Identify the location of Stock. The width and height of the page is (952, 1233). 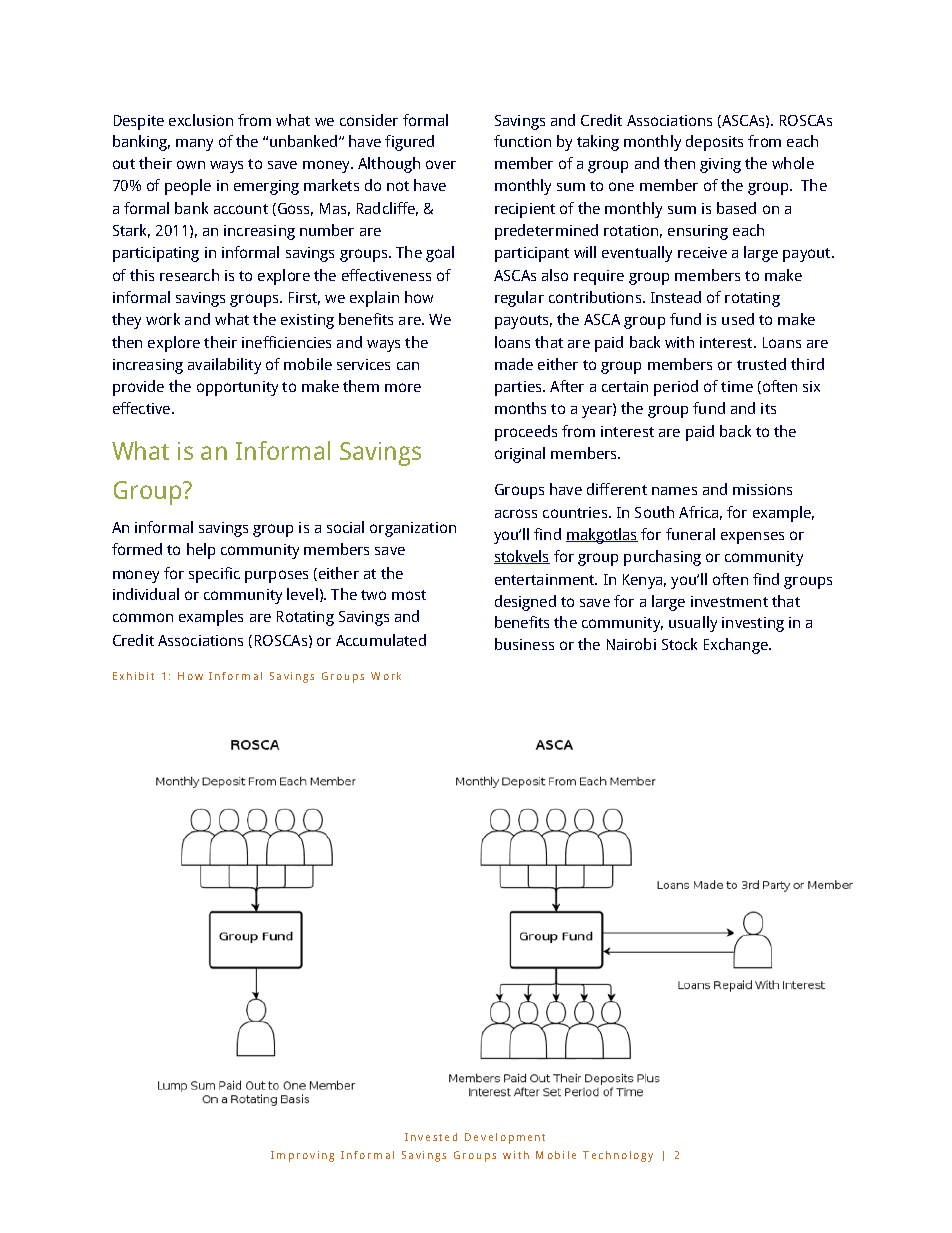
(679, 644).
